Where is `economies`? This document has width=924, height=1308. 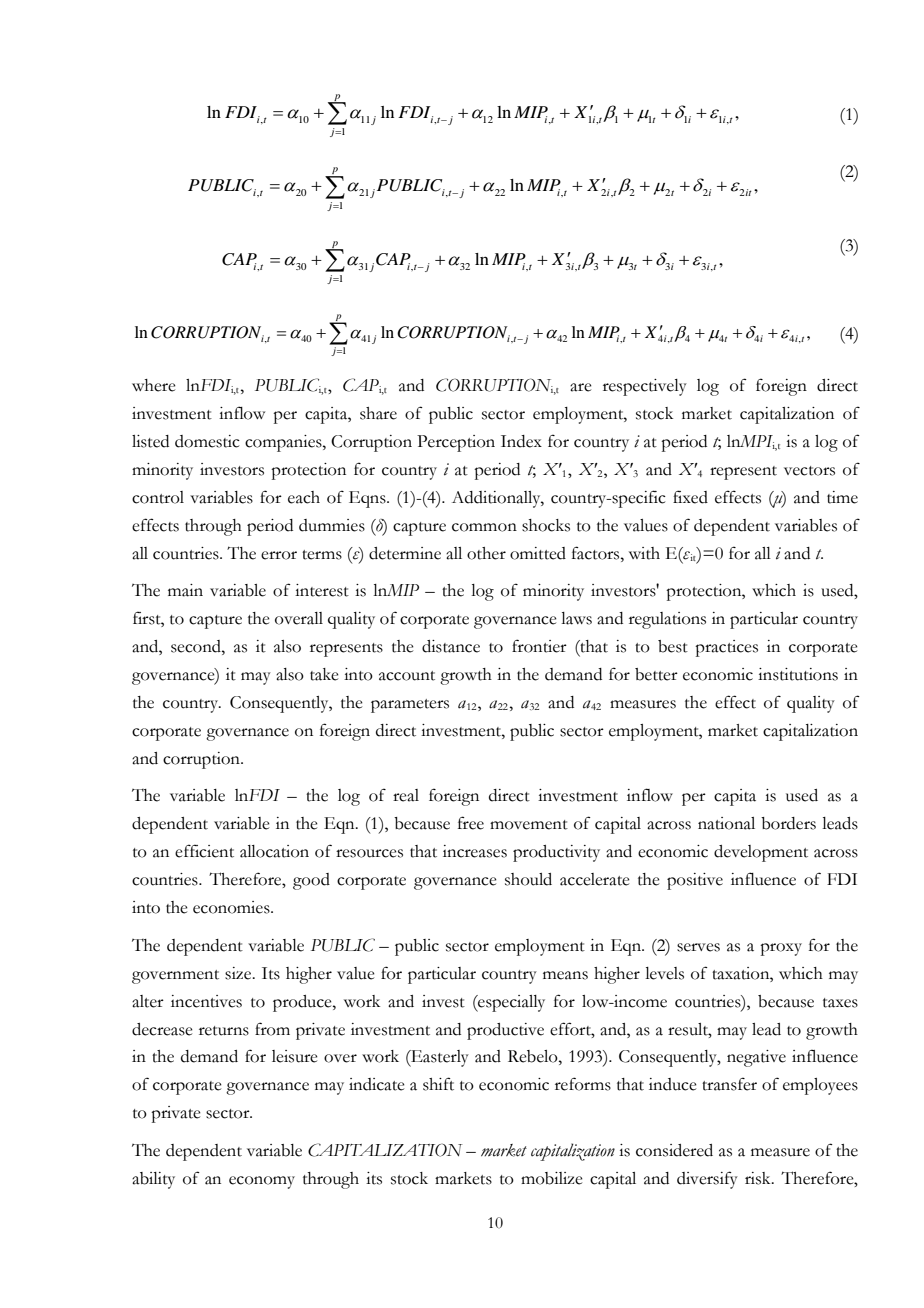
economies is located at coordinates (232, 907).
